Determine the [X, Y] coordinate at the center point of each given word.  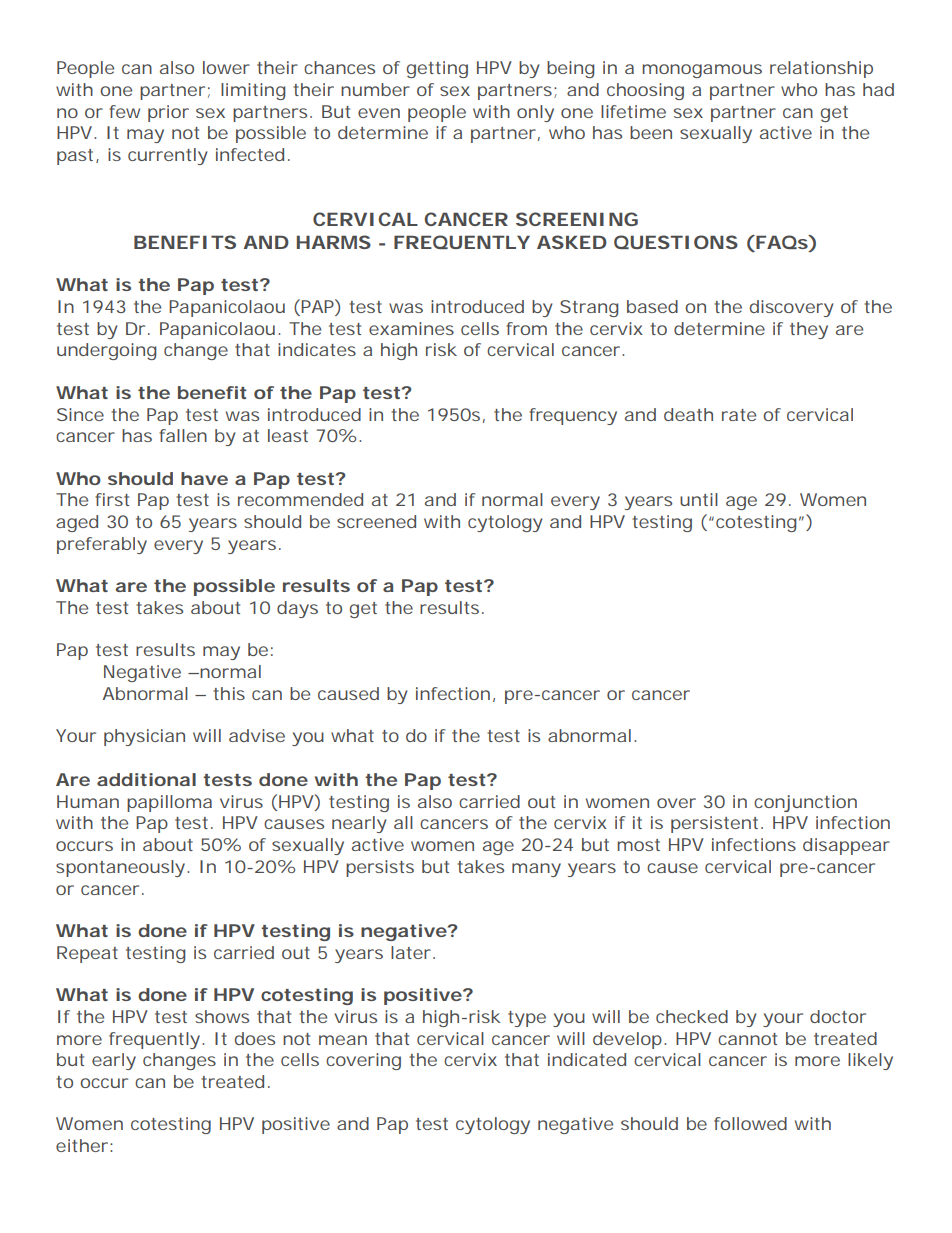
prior [168, 113]
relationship [821, 69]
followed [750, 1123]
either [82, 1145]
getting [437, 69]
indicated [587, 1059]
